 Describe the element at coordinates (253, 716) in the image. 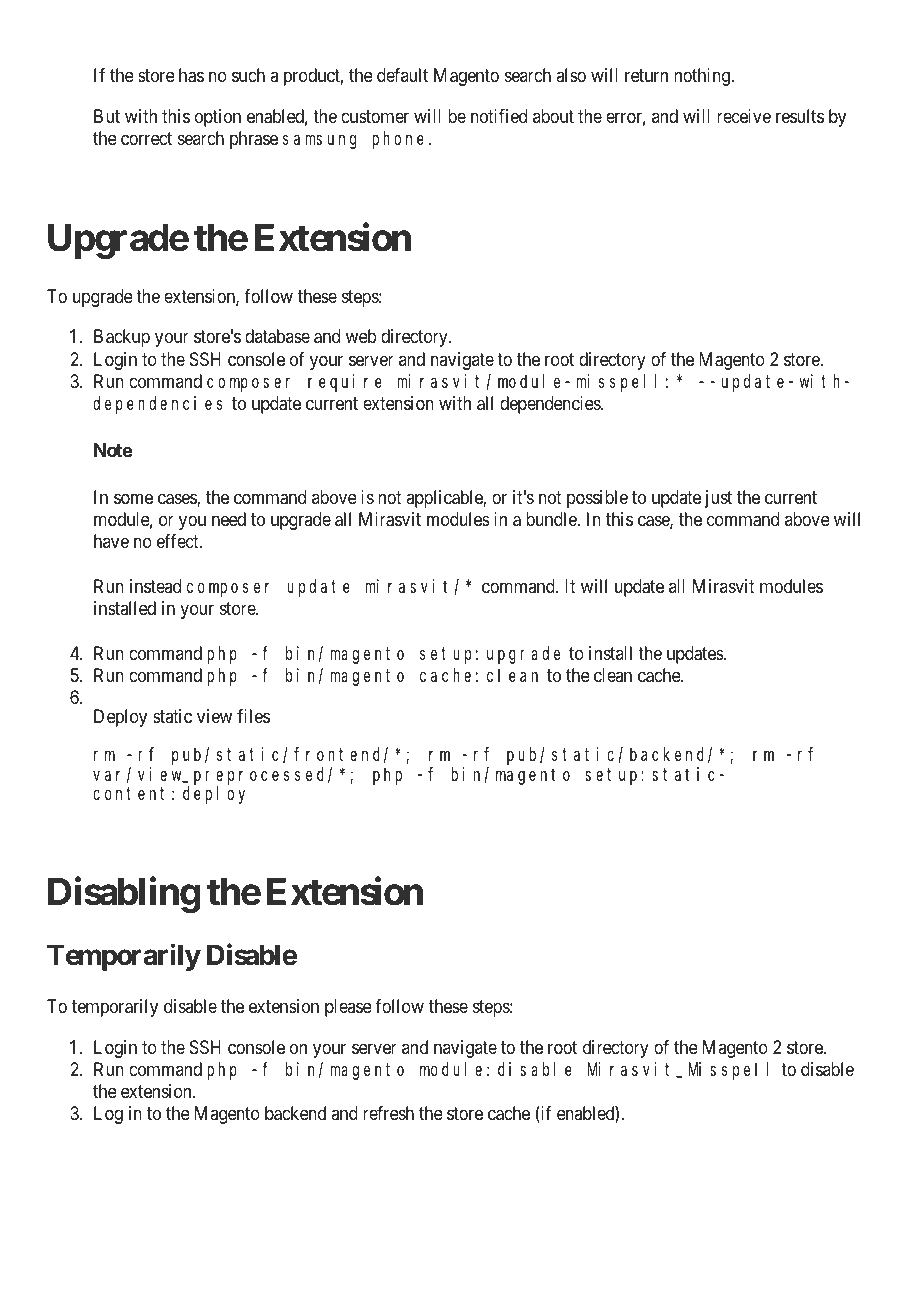

I see `files` at that location.
